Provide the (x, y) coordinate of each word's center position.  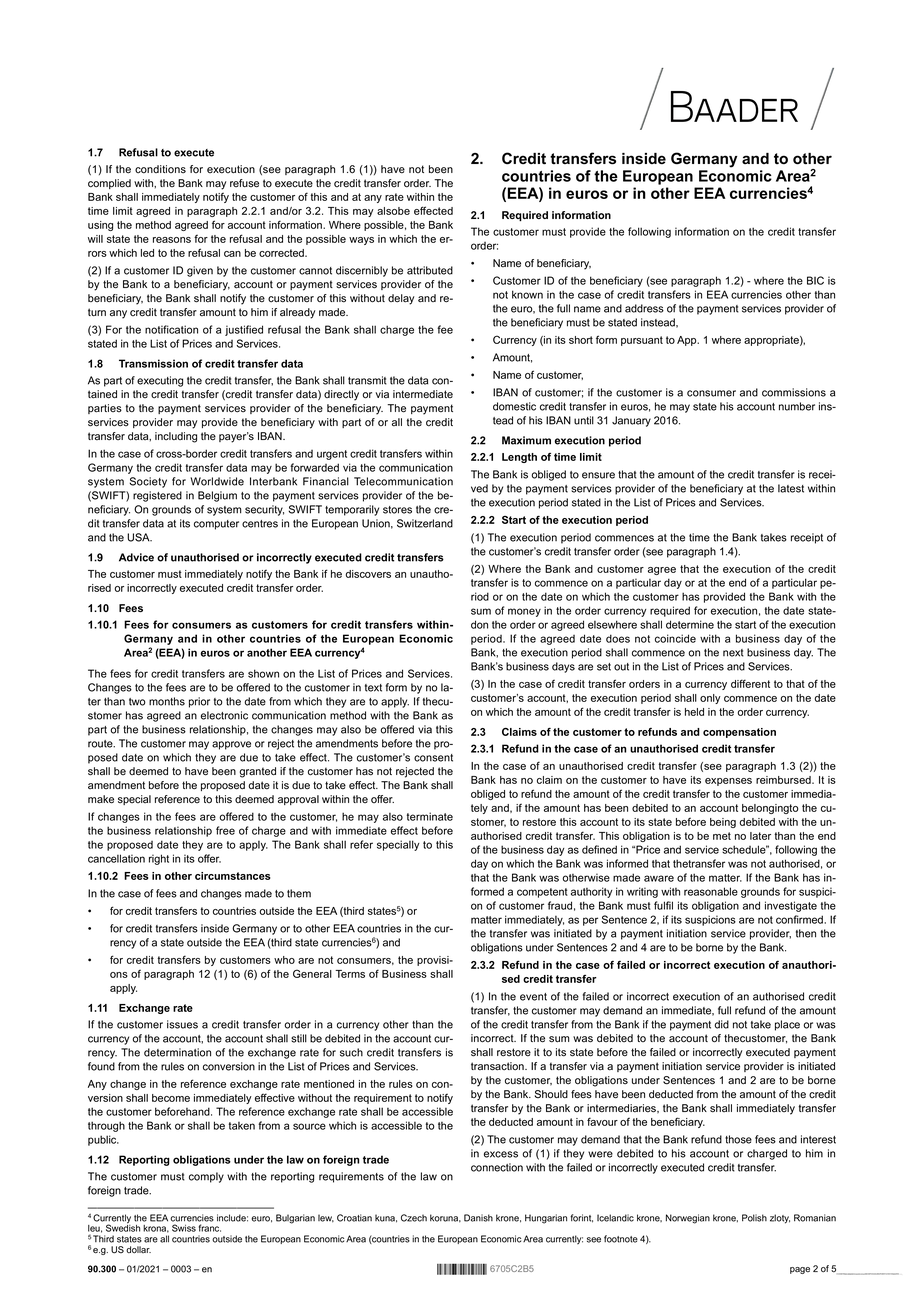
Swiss (184, 1228)
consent (433, 758)
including (176, 437)
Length (519, 458)
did (721, 1024)
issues (182, 1024)
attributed (430, 270)
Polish (754, 1218)
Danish (478, 1218)
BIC (815, 280)
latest (791, 488)
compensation (739, 733)
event (533, 997)
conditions (160, 169)
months (167, 701)
